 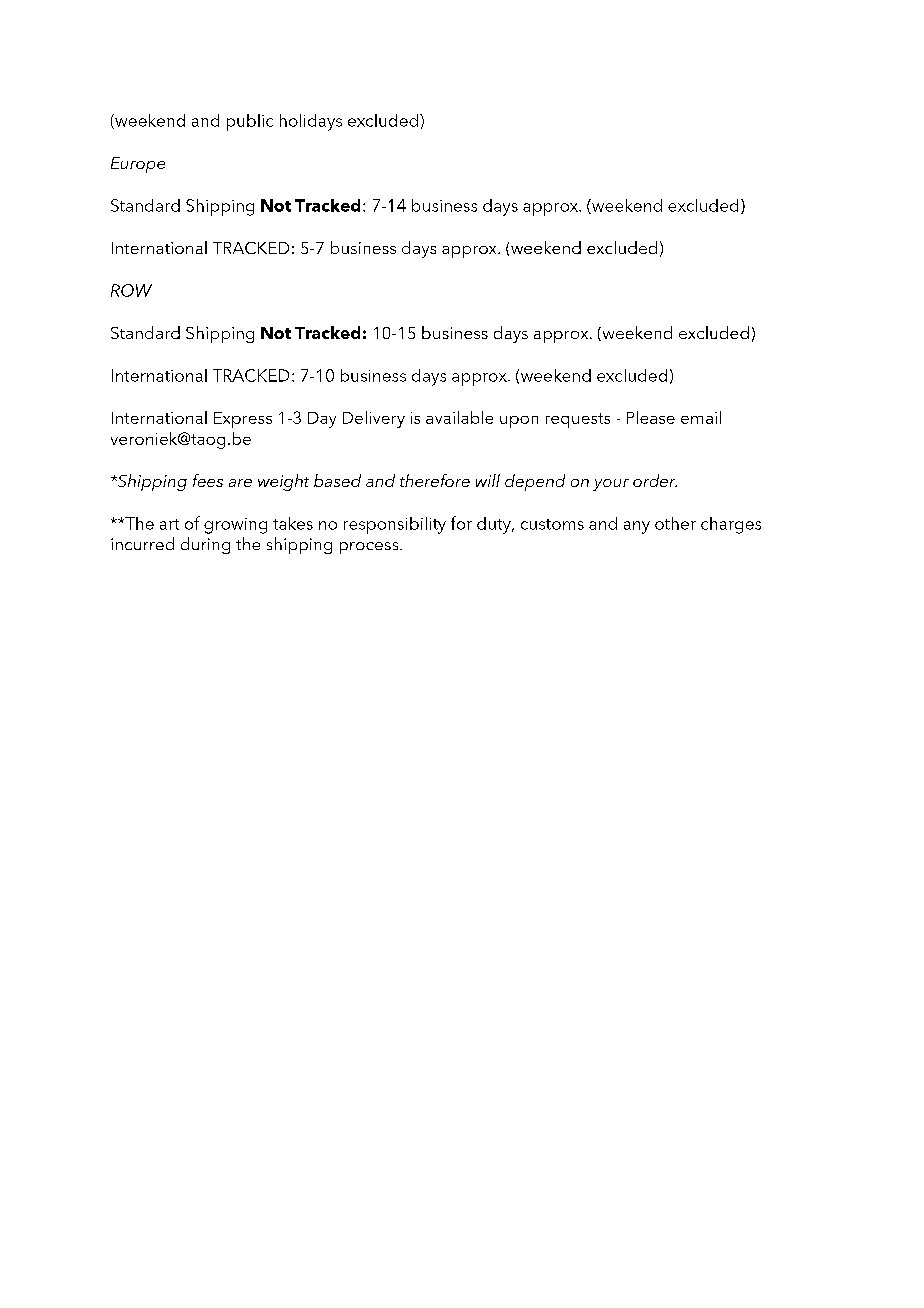 What do you see at coordinates (374, 419) in the screenshot?
I see `Delivery` at bounding box center [374, 419].
